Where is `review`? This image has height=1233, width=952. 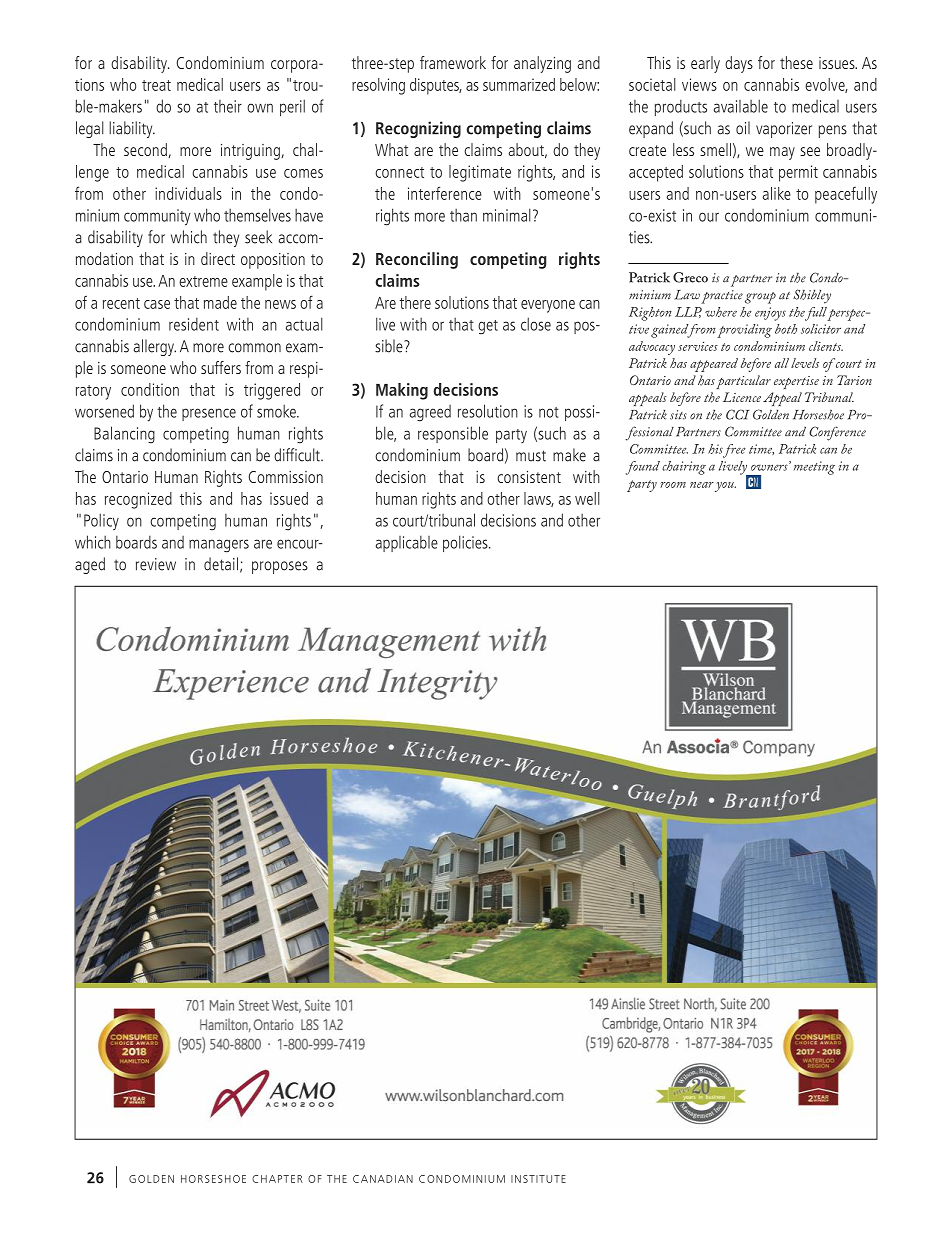 review is located at coordinates (156, 564).
